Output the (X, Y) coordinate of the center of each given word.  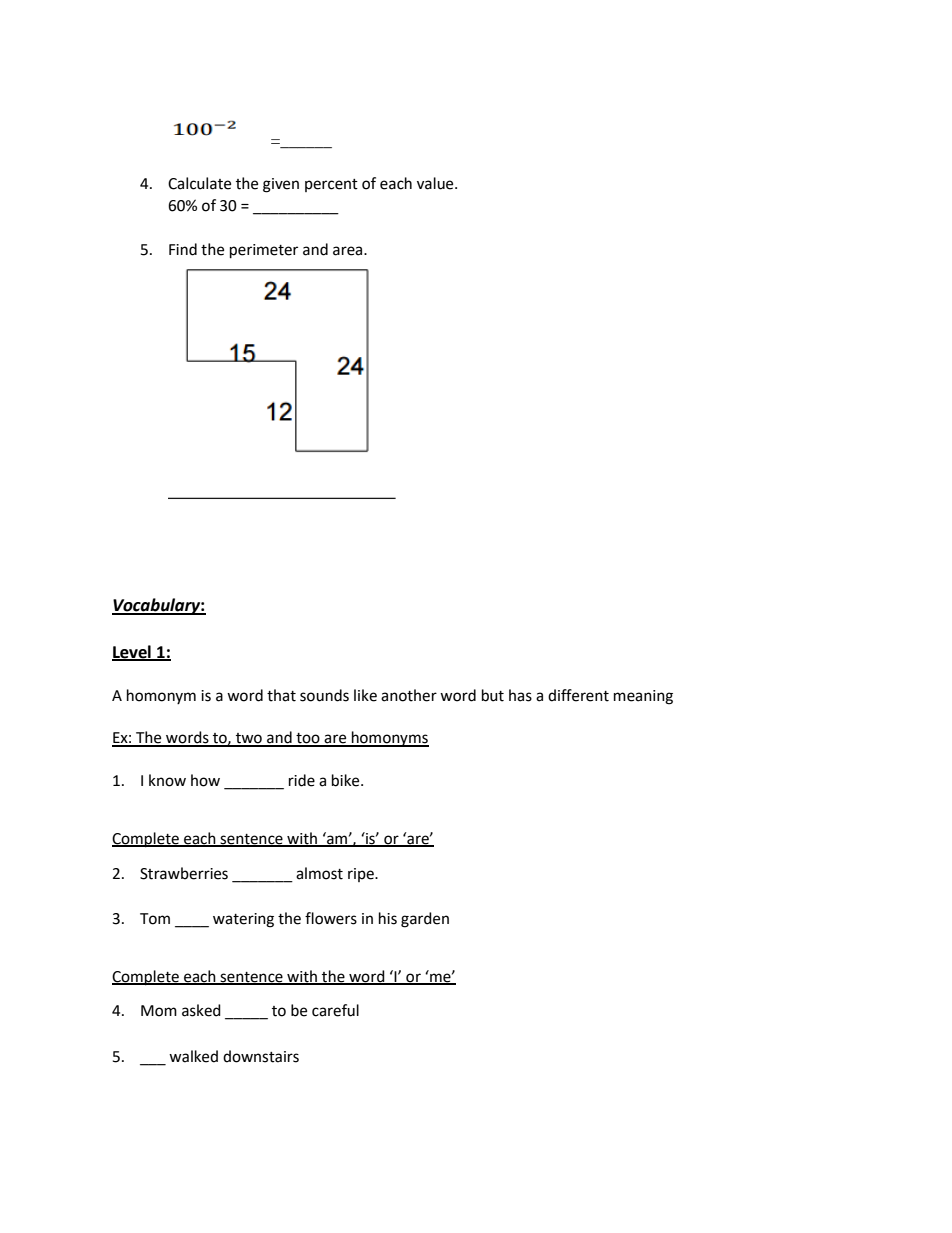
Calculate (199, 183)
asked (201, 1010)
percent (331, 185)
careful (335, 1010)
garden (425, 920)
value (436, 183)
